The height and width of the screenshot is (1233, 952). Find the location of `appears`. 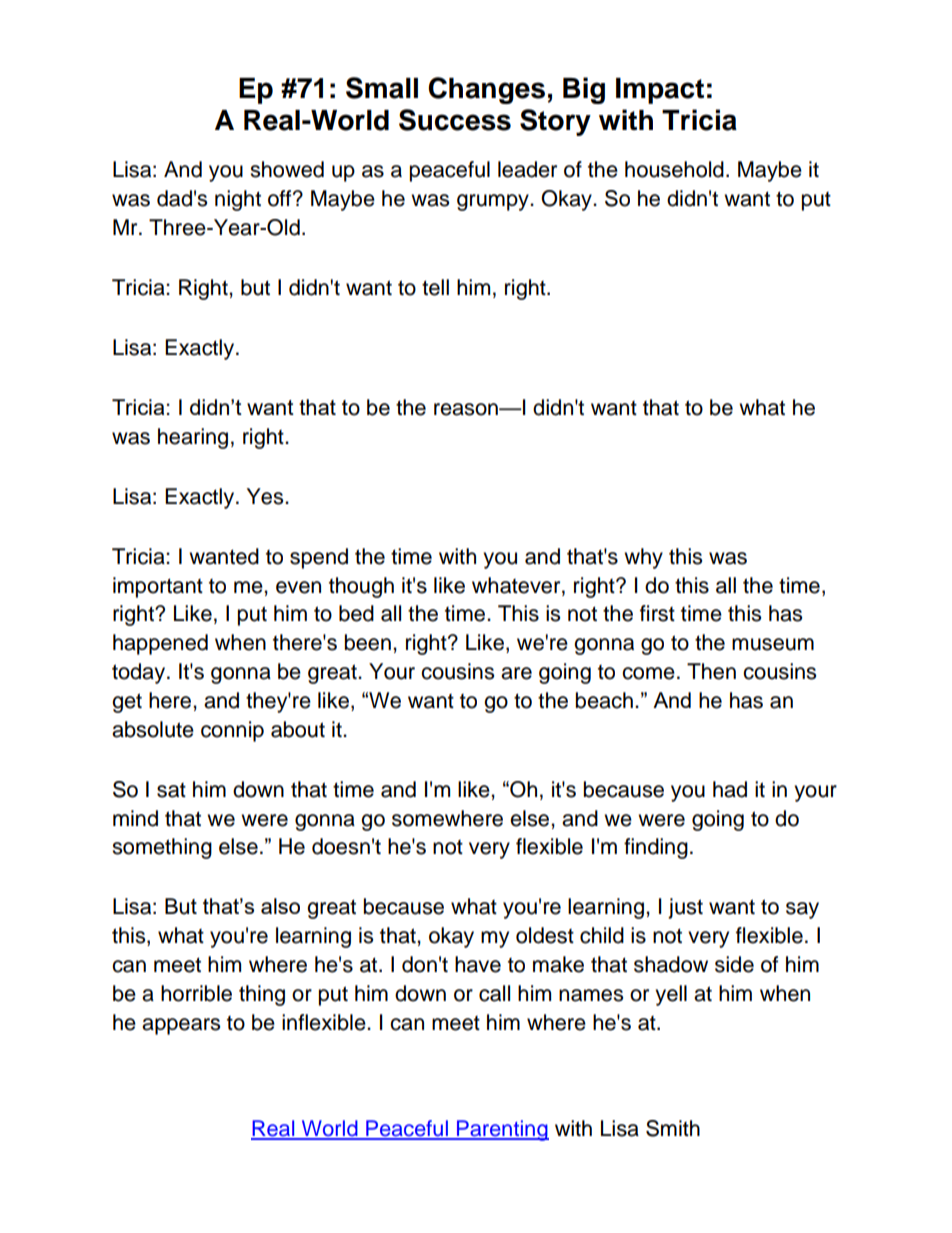

appears is located at coordinates (181, 1026).
